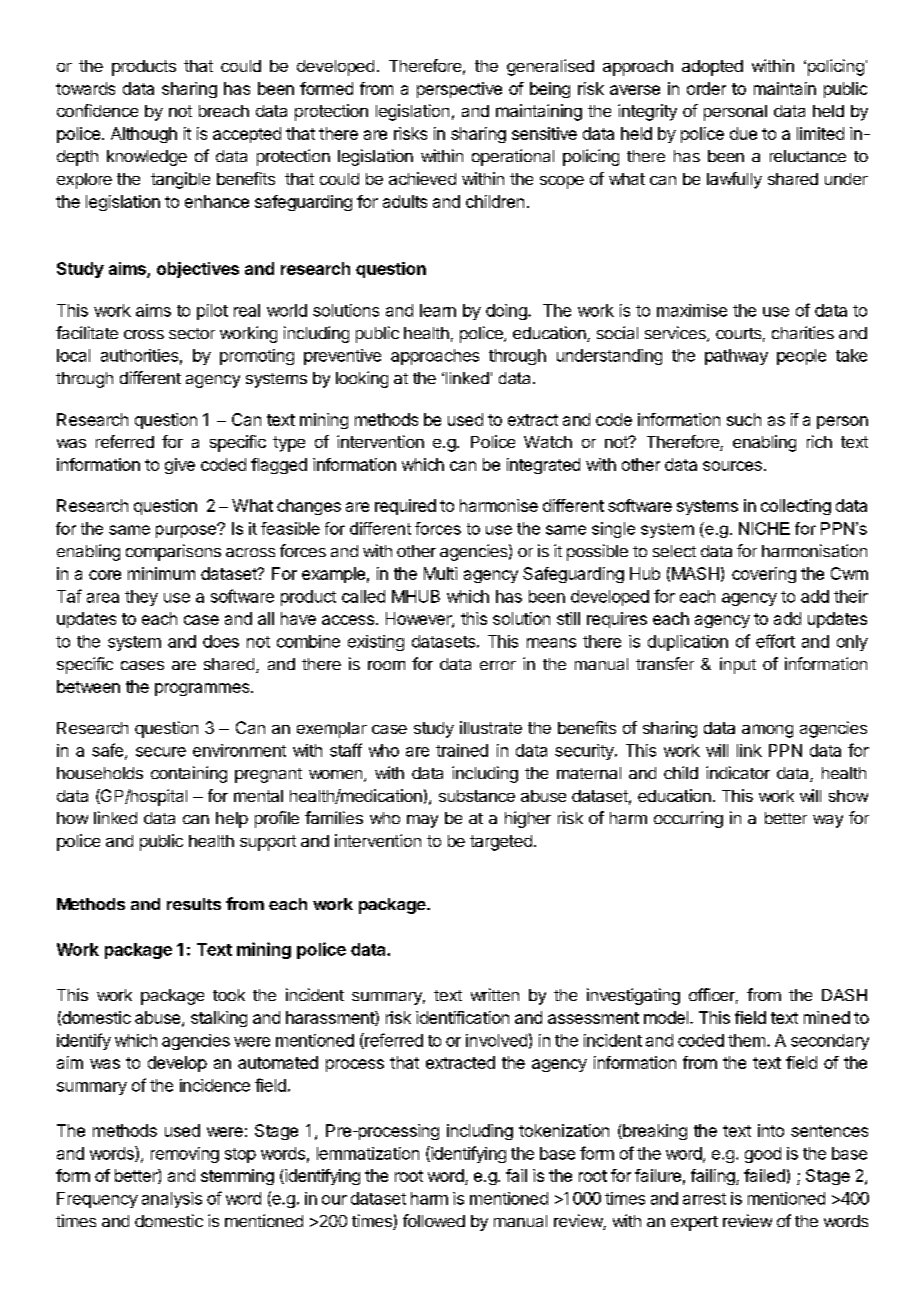  What do you see at coordinates (180, 466) in the screenshot?
I see `give` at bounding box center [180, 466].
